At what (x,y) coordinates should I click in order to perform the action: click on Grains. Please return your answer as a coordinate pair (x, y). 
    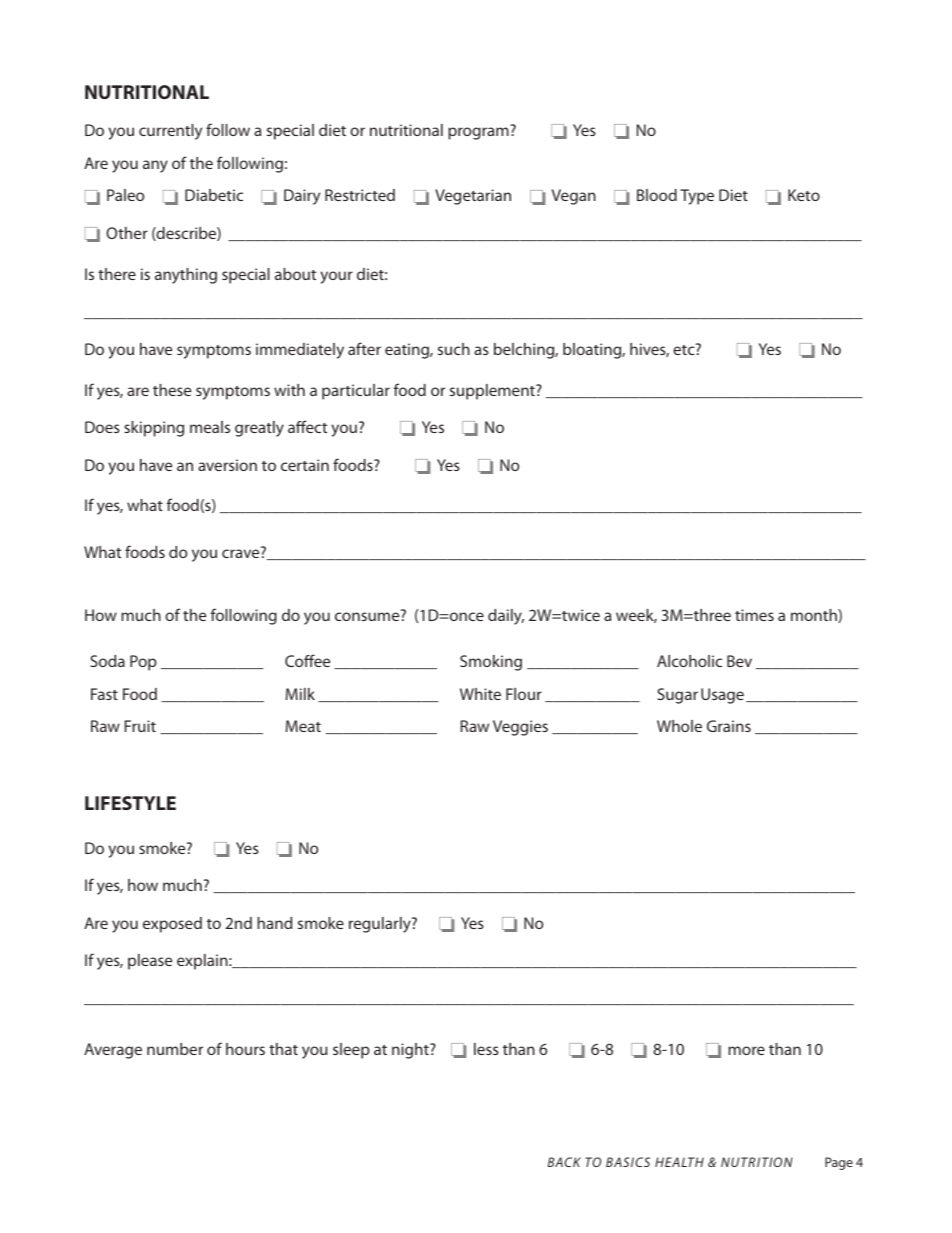
    Looking at the image, I should click on (729, 726).
